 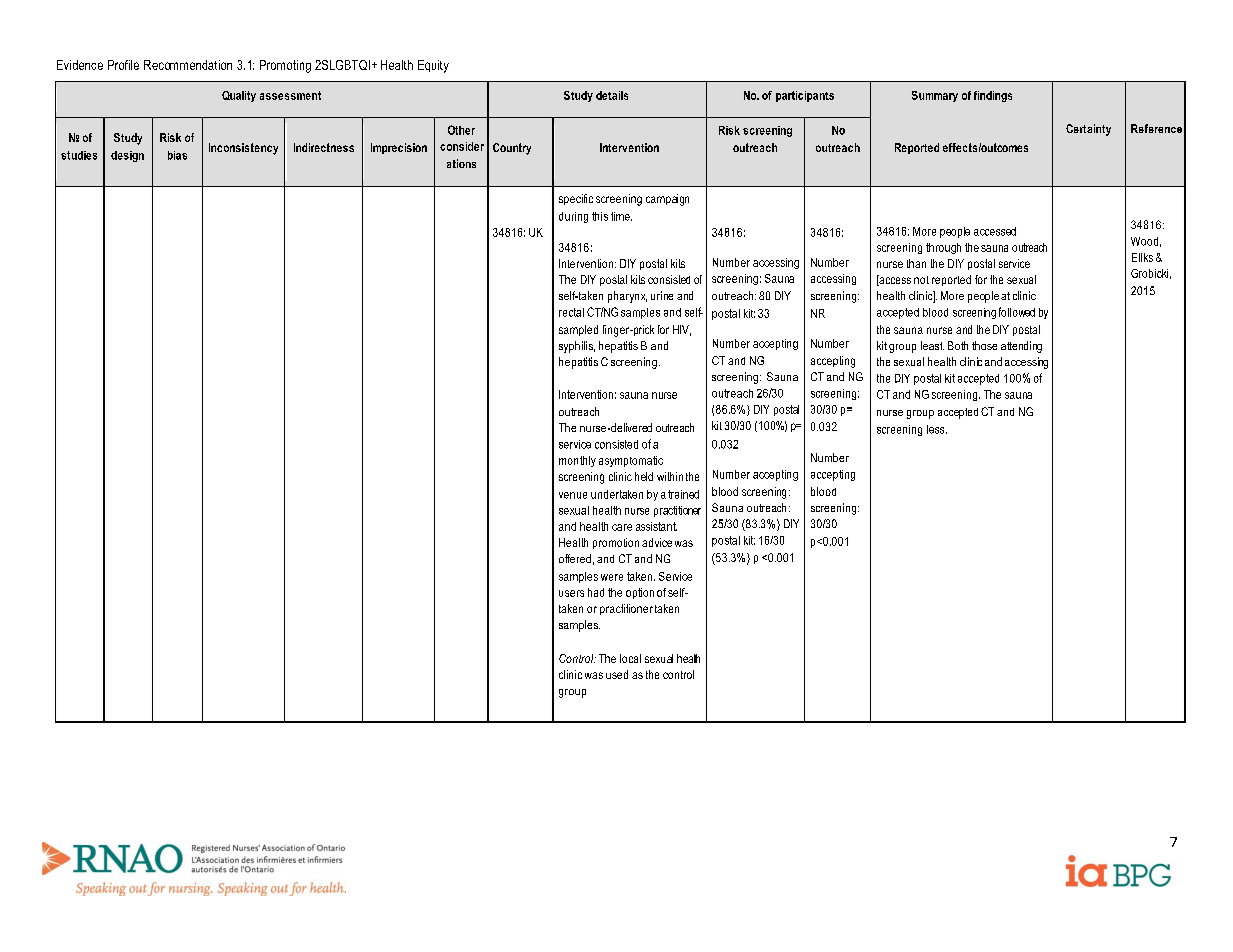 I want to click on details, so click(x=612, y=95).
